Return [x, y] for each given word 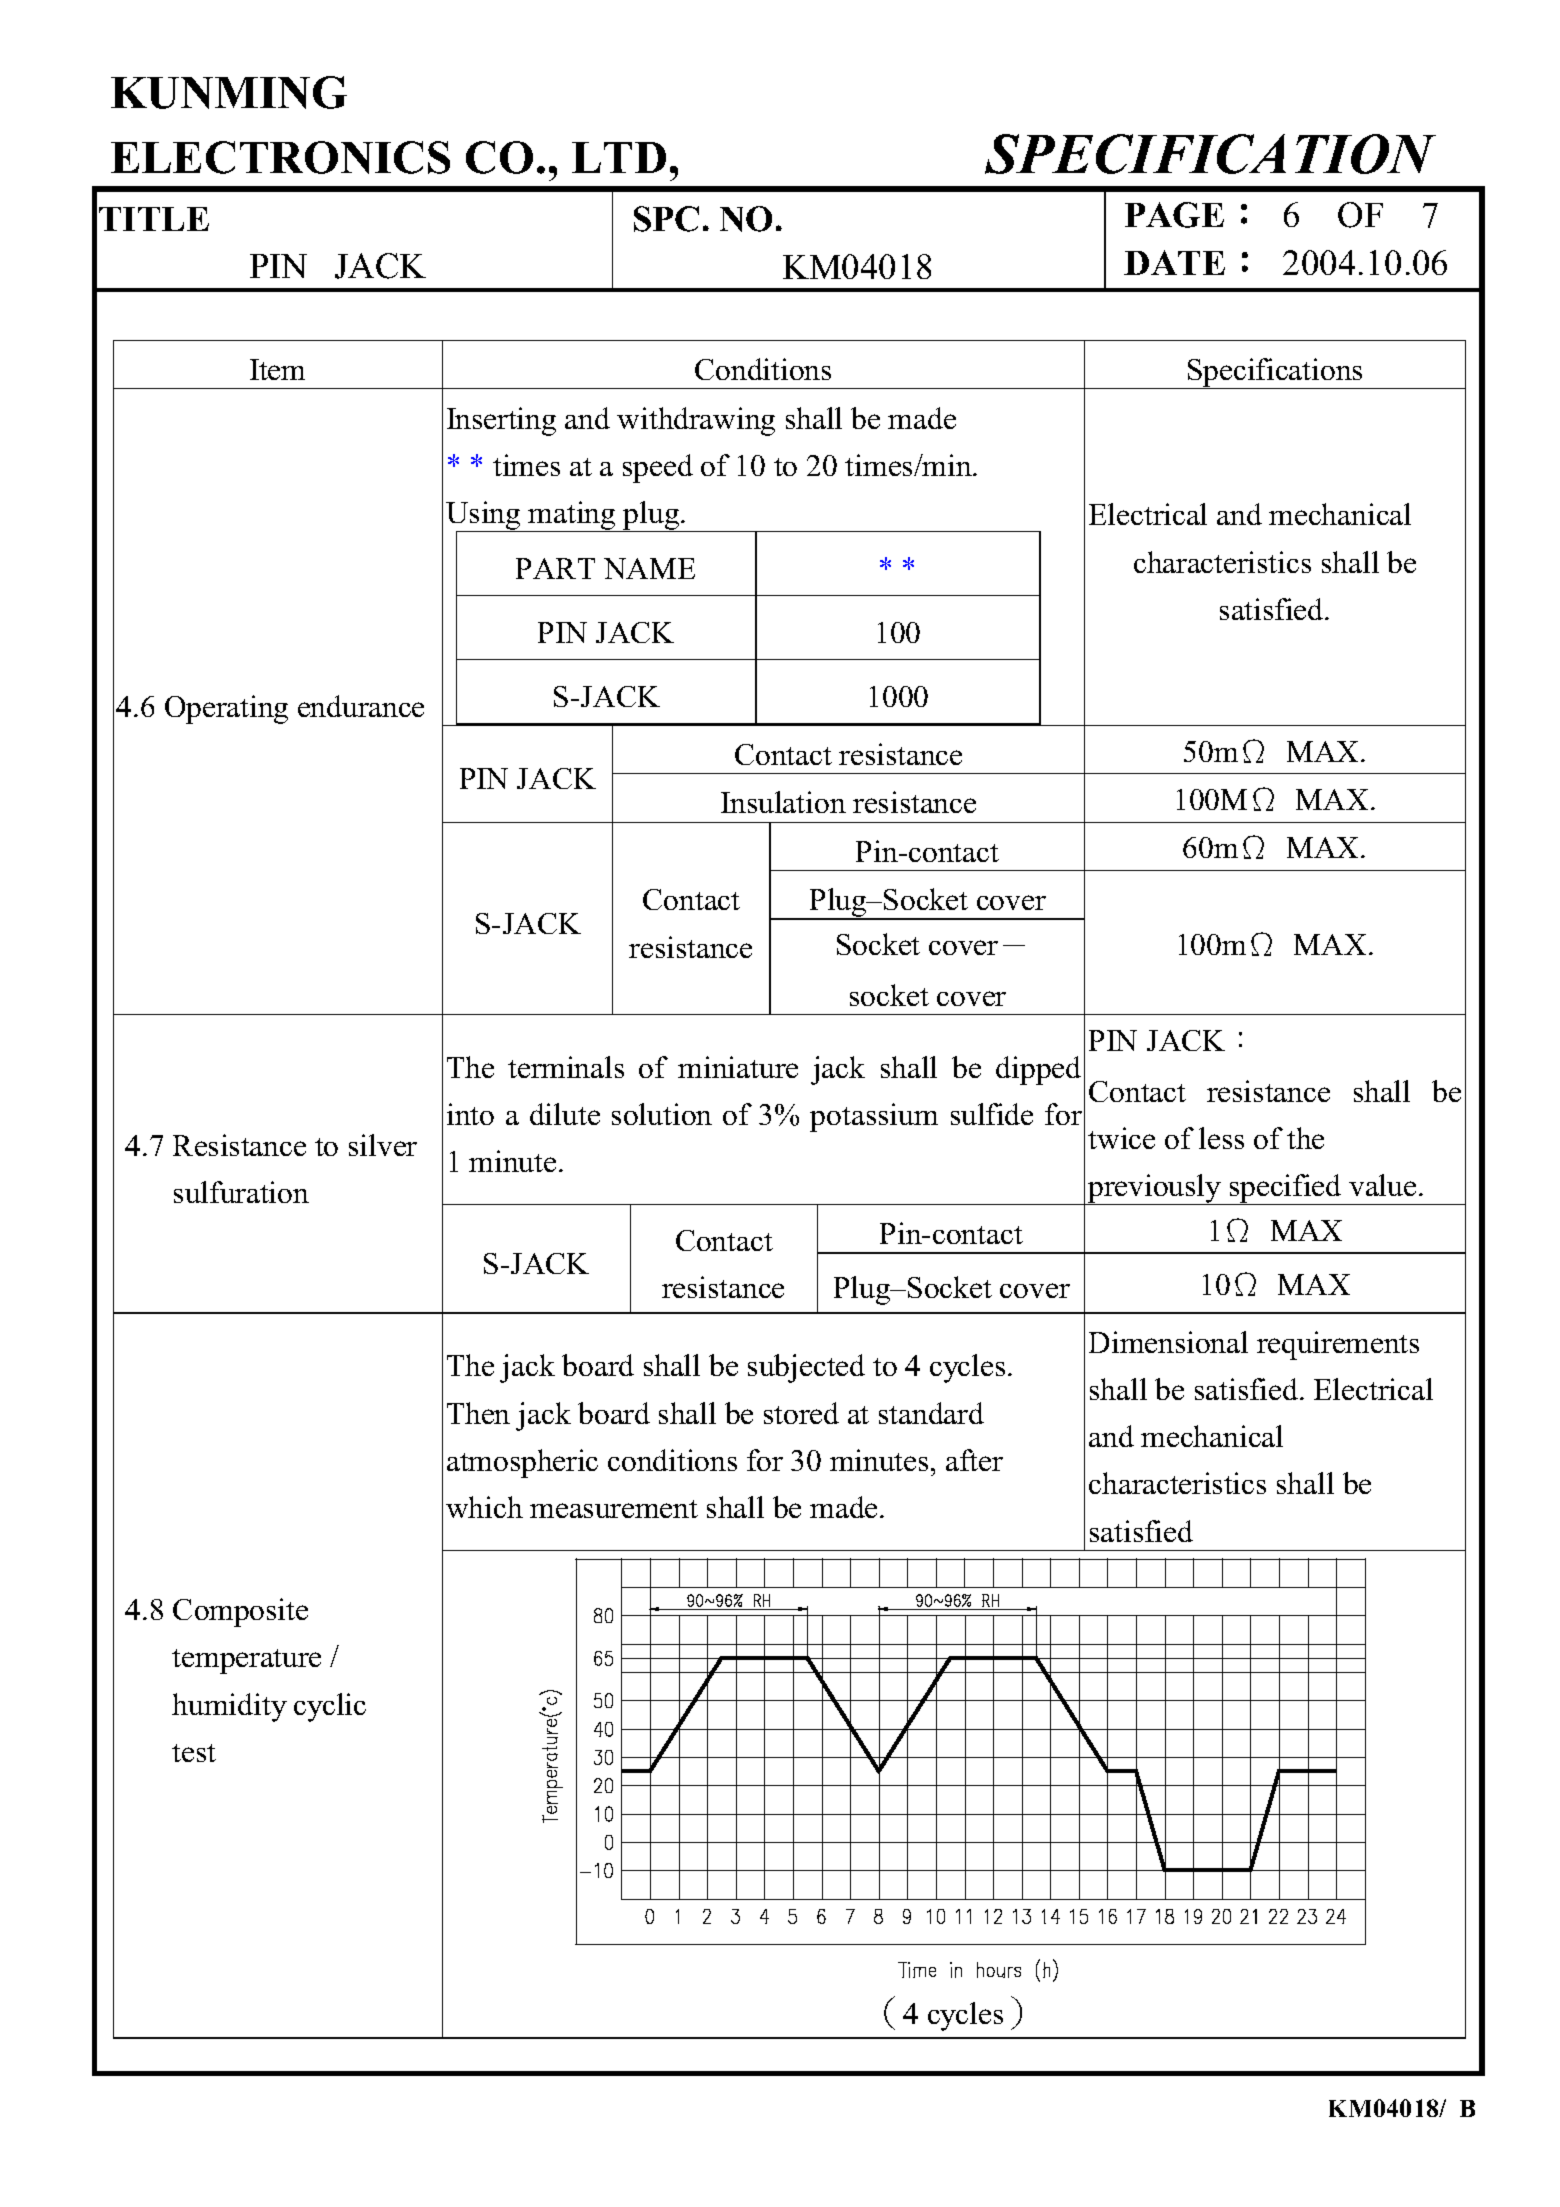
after [974, 1460]
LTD [619, 157]
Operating [226, 709]
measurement [614, 1509]
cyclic [330, 1707]
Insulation [783, 802]
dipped [1038, 1070]
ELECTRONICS [280, 157]
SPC [666, 219]
